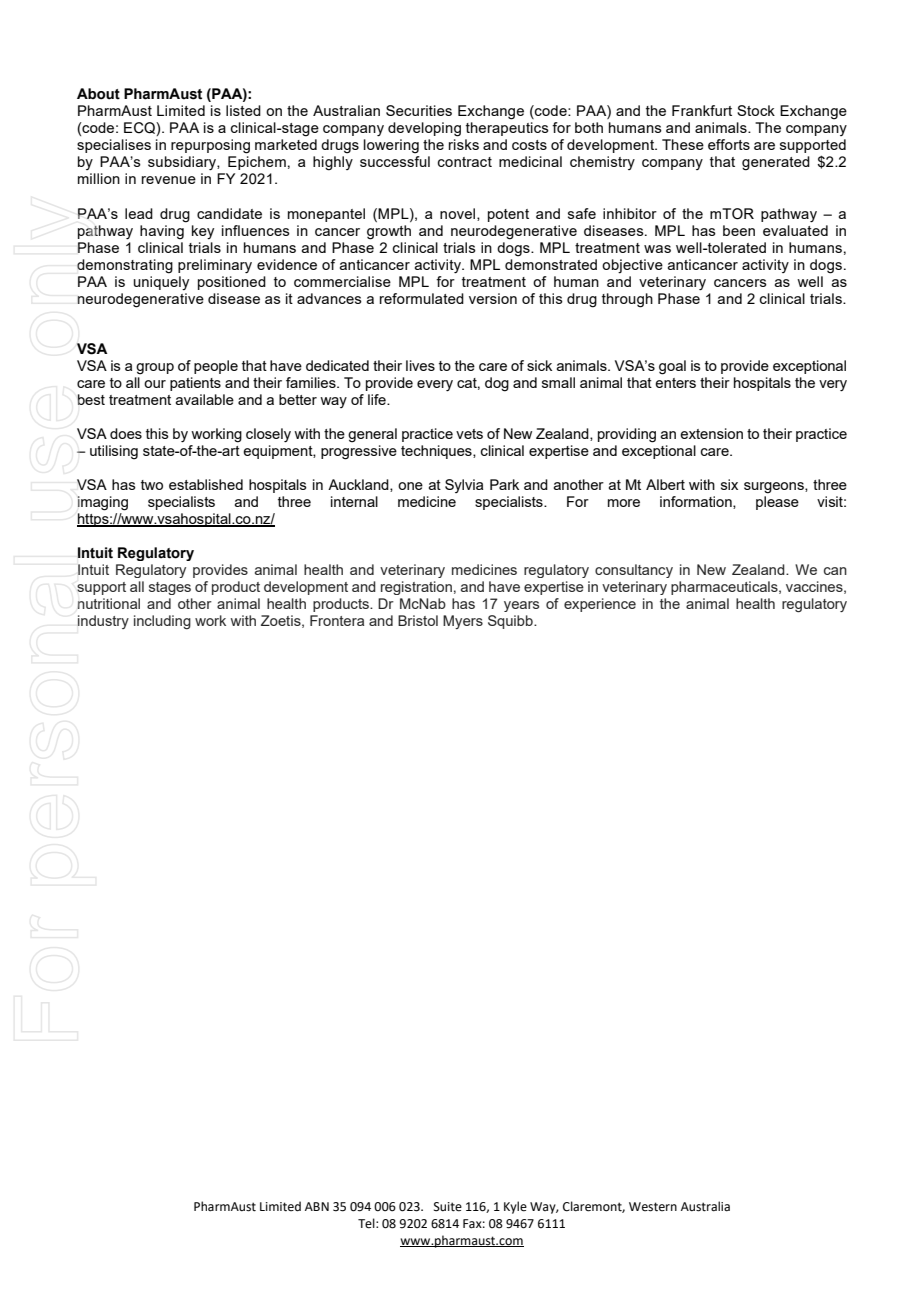 The height and width of the document is (1309, 924). I want to click on experience, so click(600, 605).
